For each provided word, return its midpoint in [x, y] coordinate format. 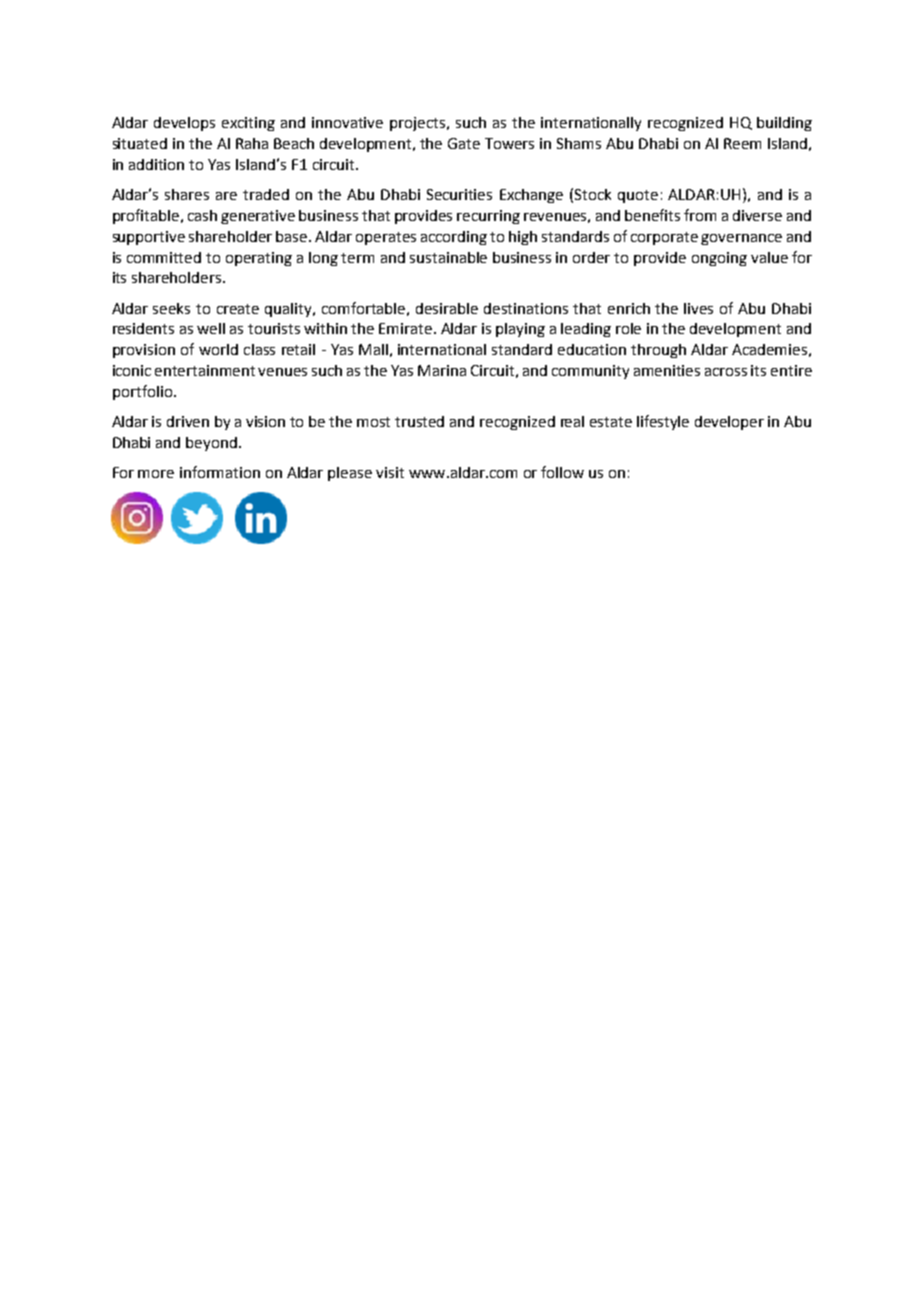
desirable [447, 308]
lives [698, 308]
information [220, 472]
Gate [464, 143]
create [238, 309]
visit [390, 472]
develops [184, 124]
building [784, 124]
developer [729, 423]
